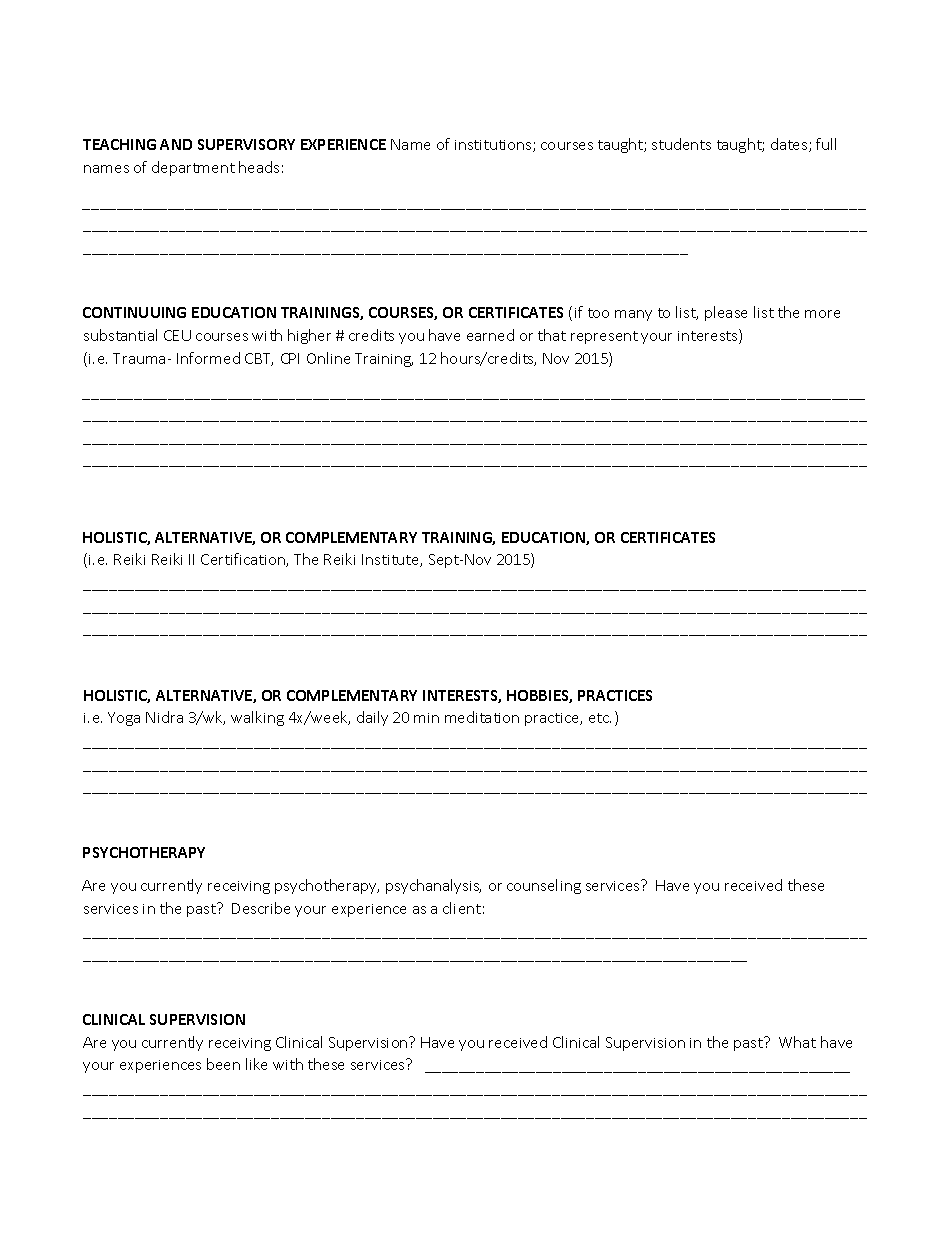 Image resolution: width=952 pixels, height=1233 pixels. What do you see at coordinates (256, 1064) in the image?
I see `like` at bounding box center [256, 1064].
